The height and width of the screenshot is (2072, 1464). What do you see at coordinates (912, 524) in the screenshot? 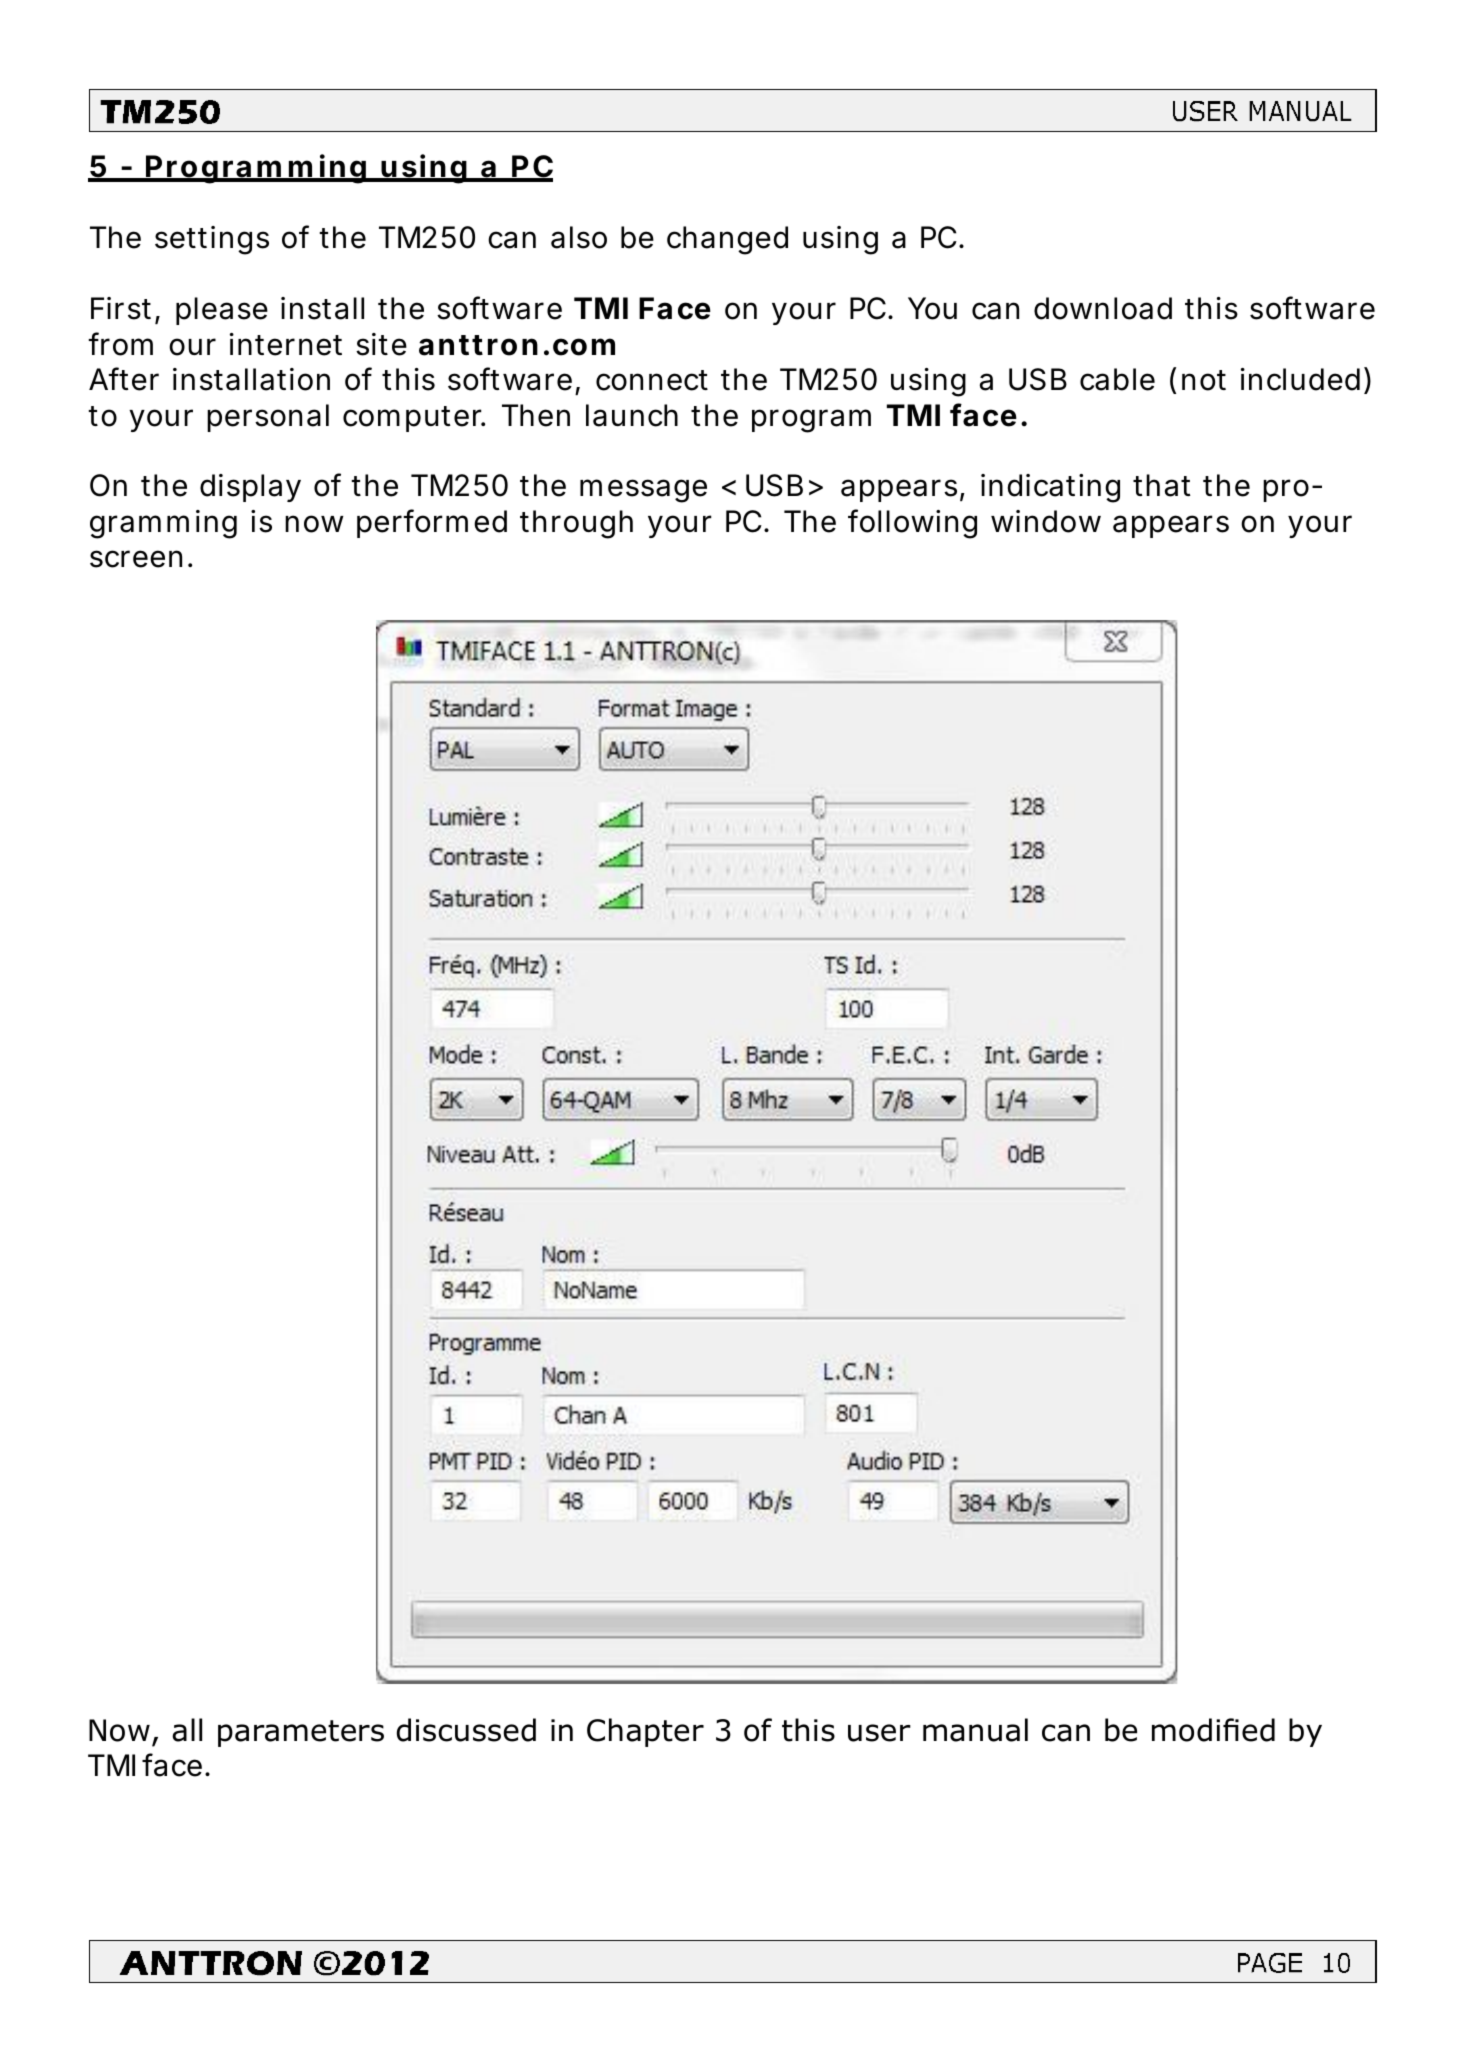
I see `following` at bounding box center [912, 524].
